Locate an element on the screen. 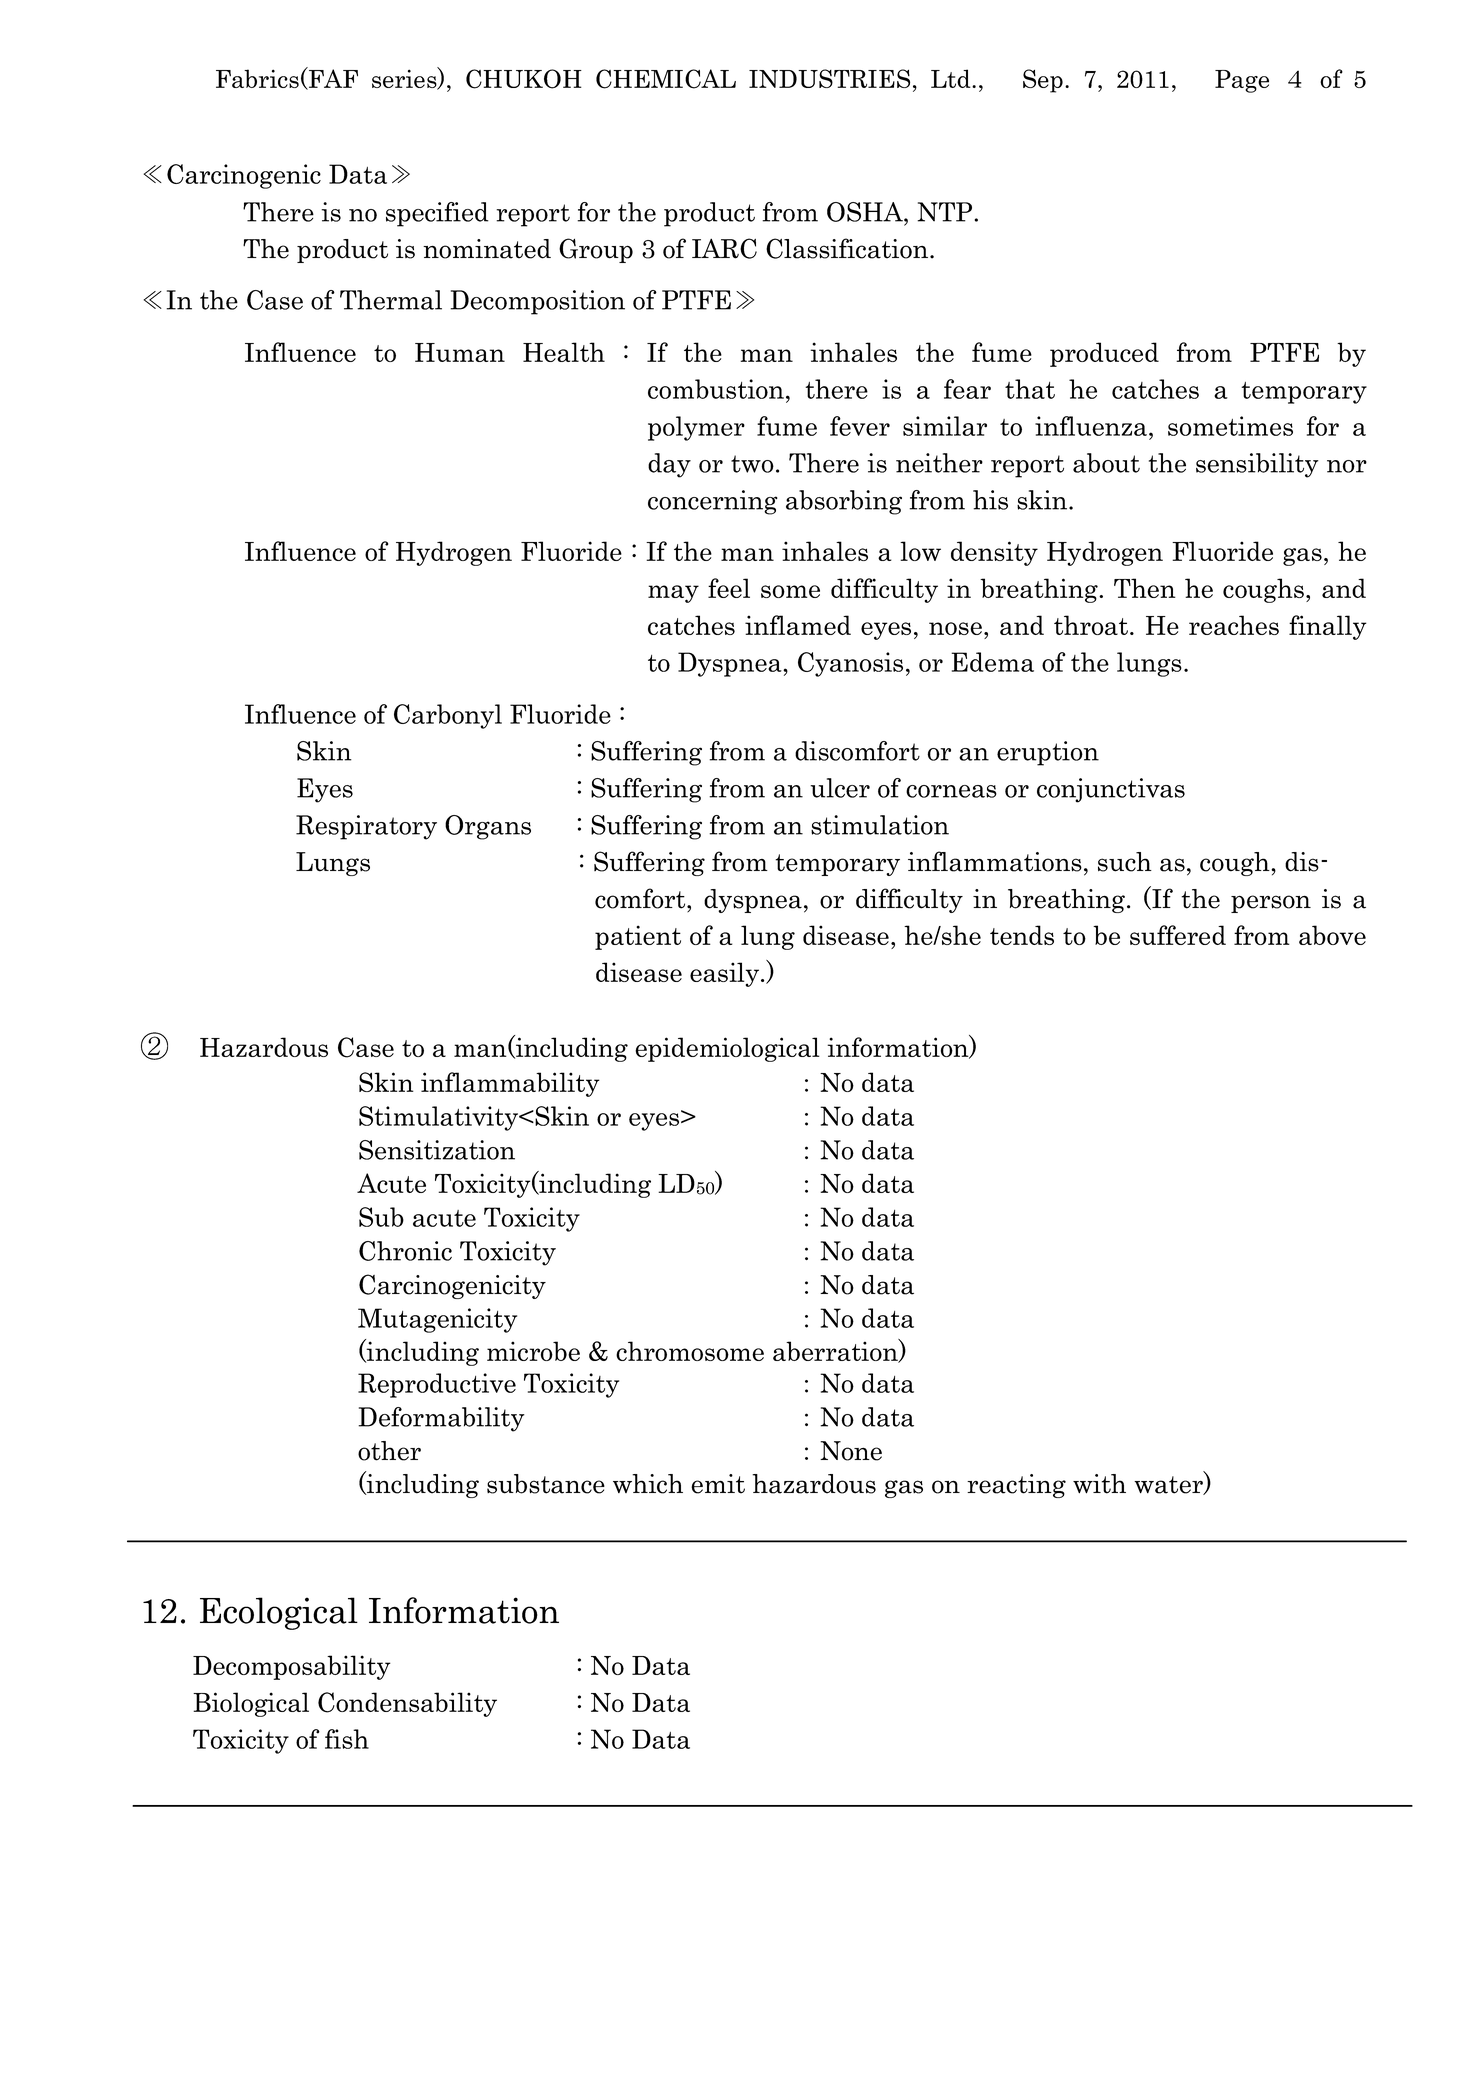 Image resolution: width=1469 pixels, height=2079 pixels. easily is located at coordinates (724, 974).
